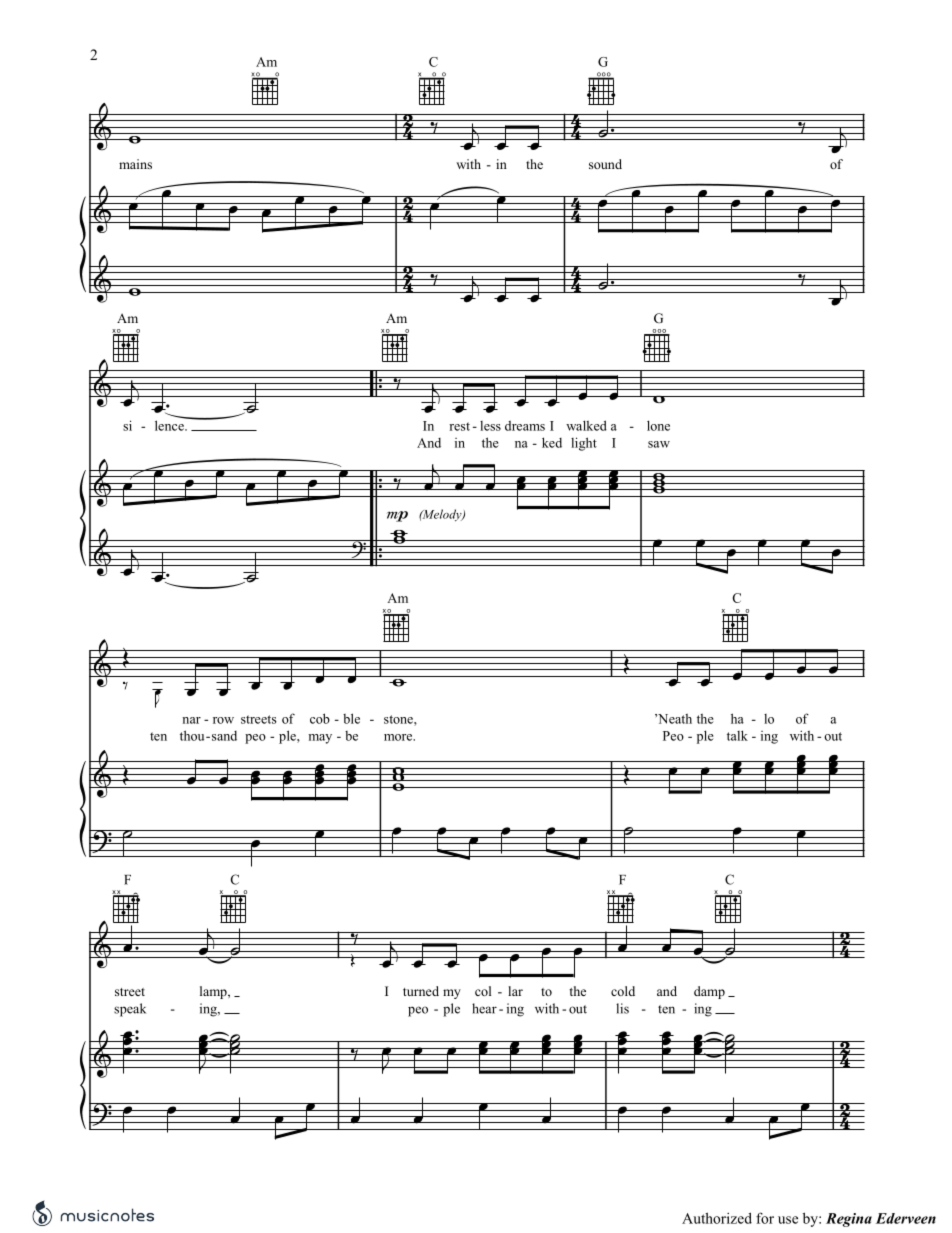  I want to click on mains, so click(135, 164).
